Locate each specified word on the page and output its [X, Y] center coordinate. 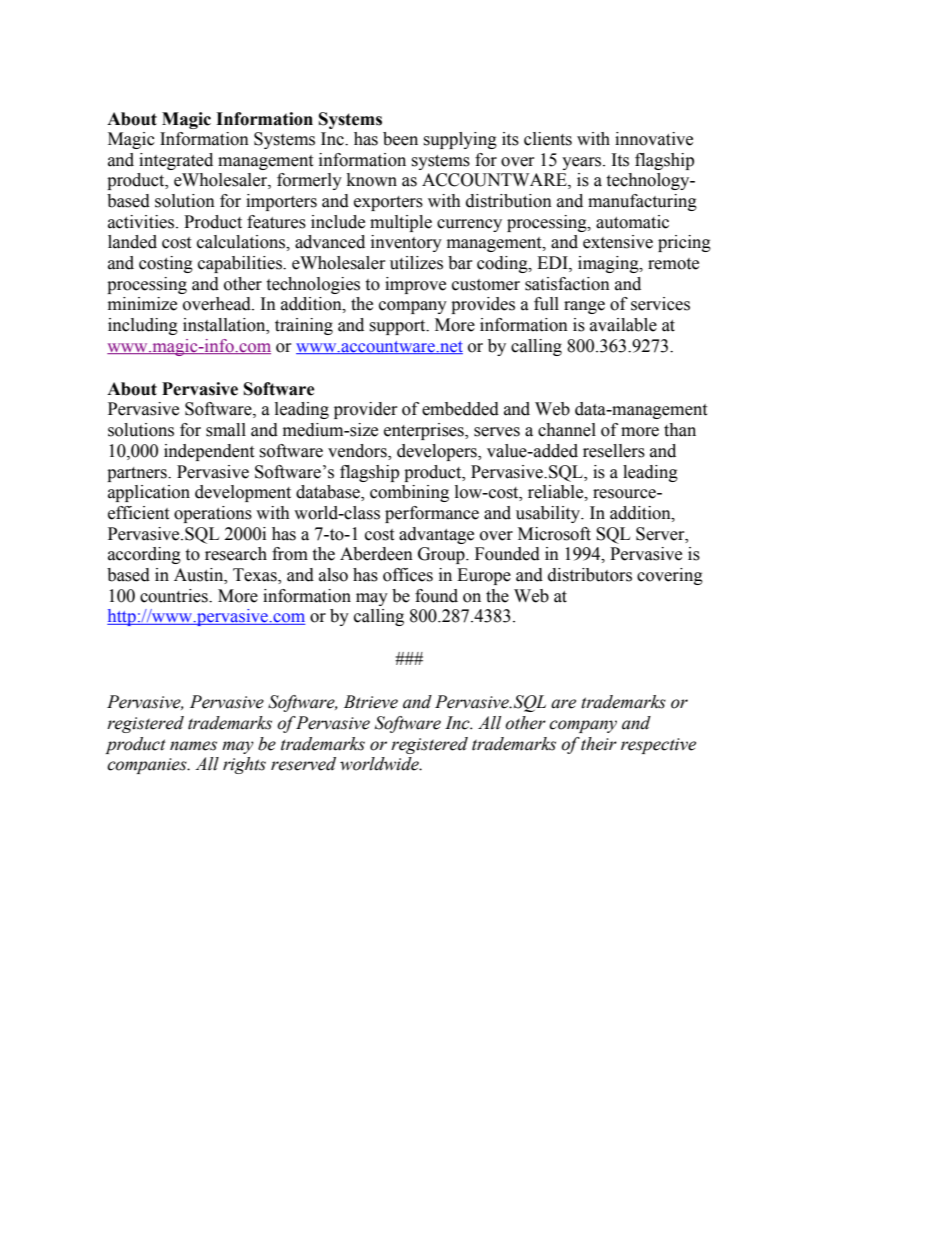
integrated [176, 161]
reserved [303, 764]
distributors [590, 575]
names [193, 746]
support [398, 327]
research [236, 554]
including [143, 326]
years [583, 163]
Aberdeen [376, 554]
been [400, 139]
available [623, 325]
